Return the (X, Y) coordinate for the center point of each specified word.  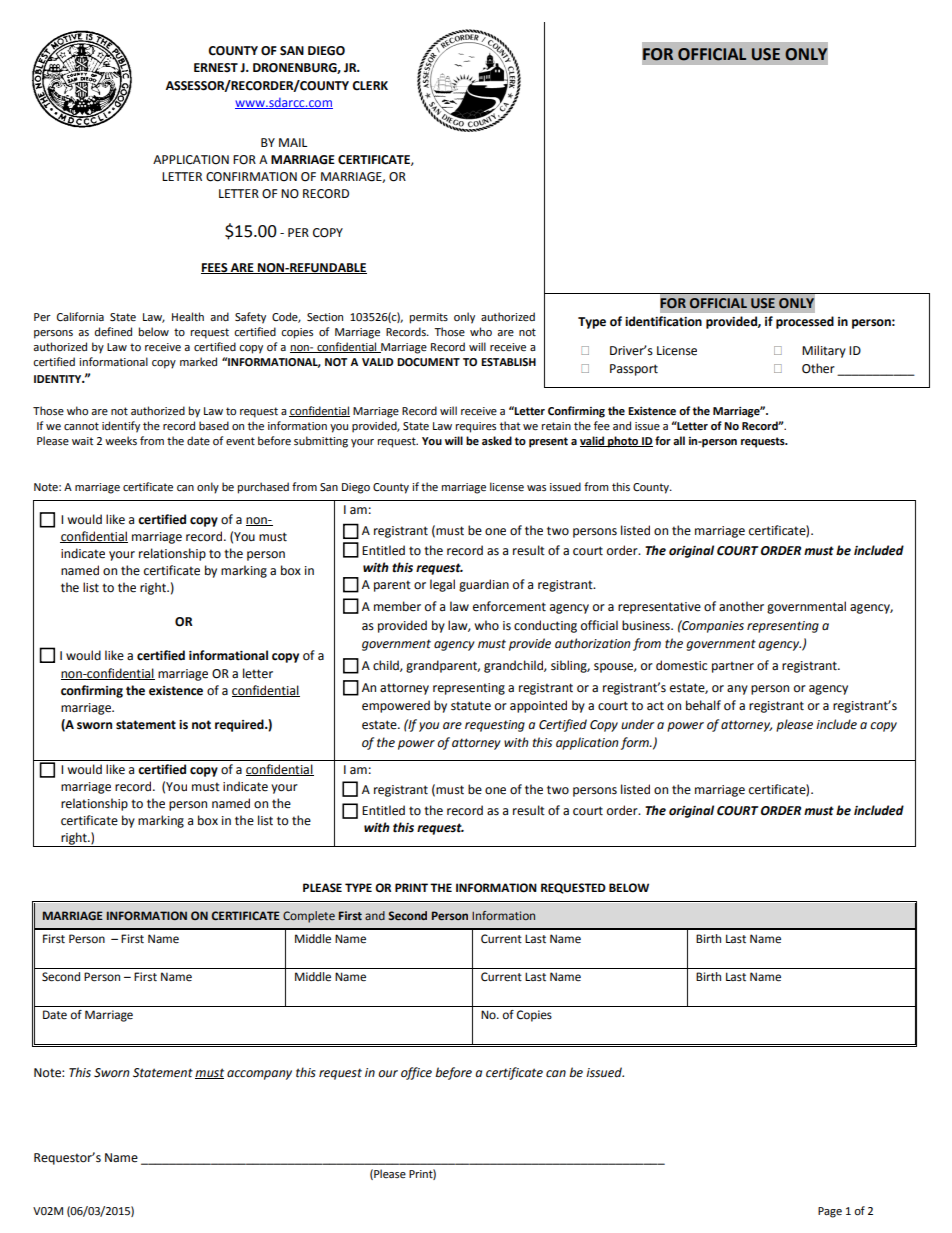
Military (824, 351)
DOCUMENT (428, 362)
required (240, 725)
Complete (309, 917)
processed (805, 322)
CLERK (370, 86)
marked (198, 362)
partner (733, 667)
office (416, 1073)
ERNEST (216, 68)
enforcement (509, 606)
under (637, 724)
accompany (259, 1075)
